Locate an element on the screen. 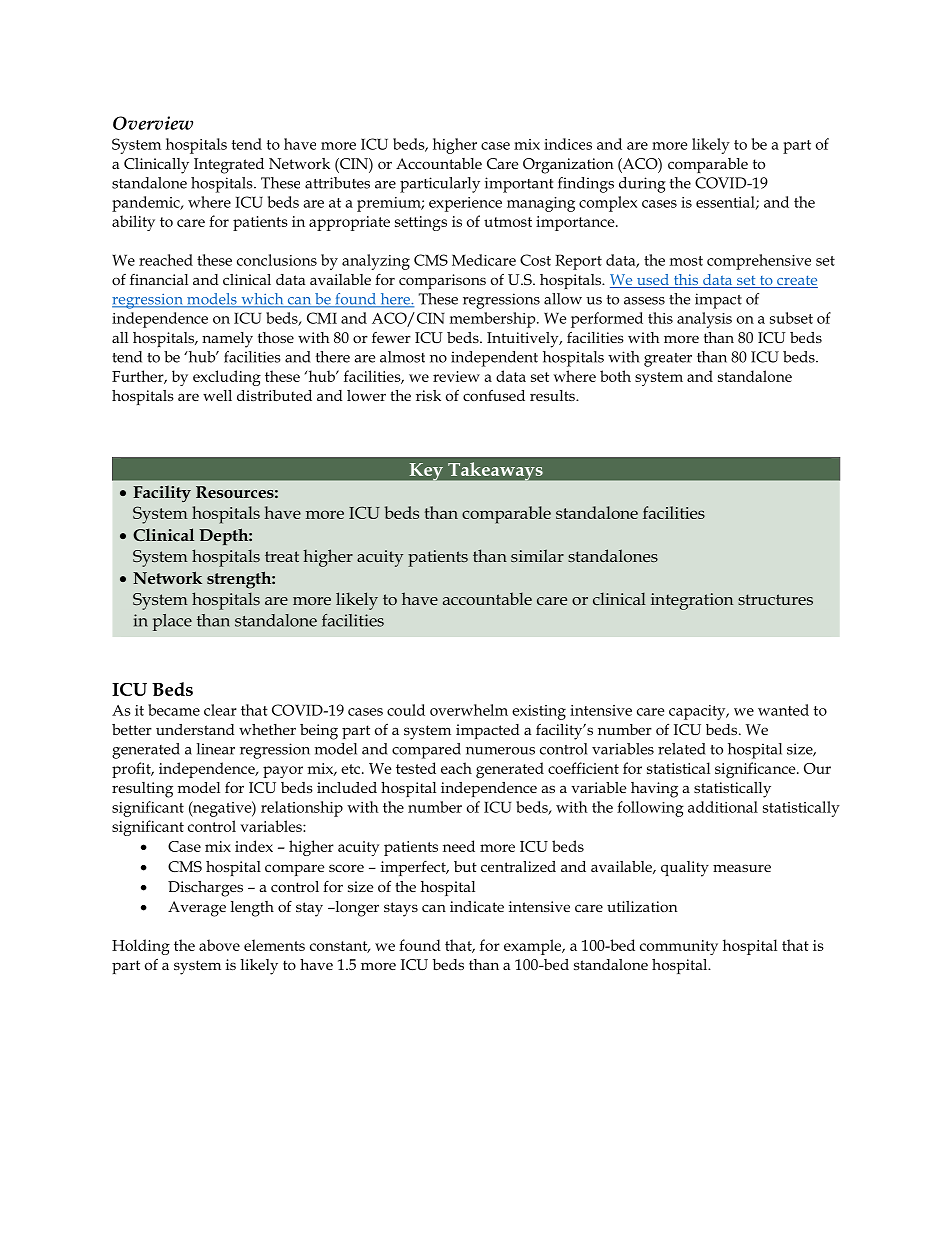 The width and height of the screenshot is (952, 1233). risk is located at coordinates (428, 395).
